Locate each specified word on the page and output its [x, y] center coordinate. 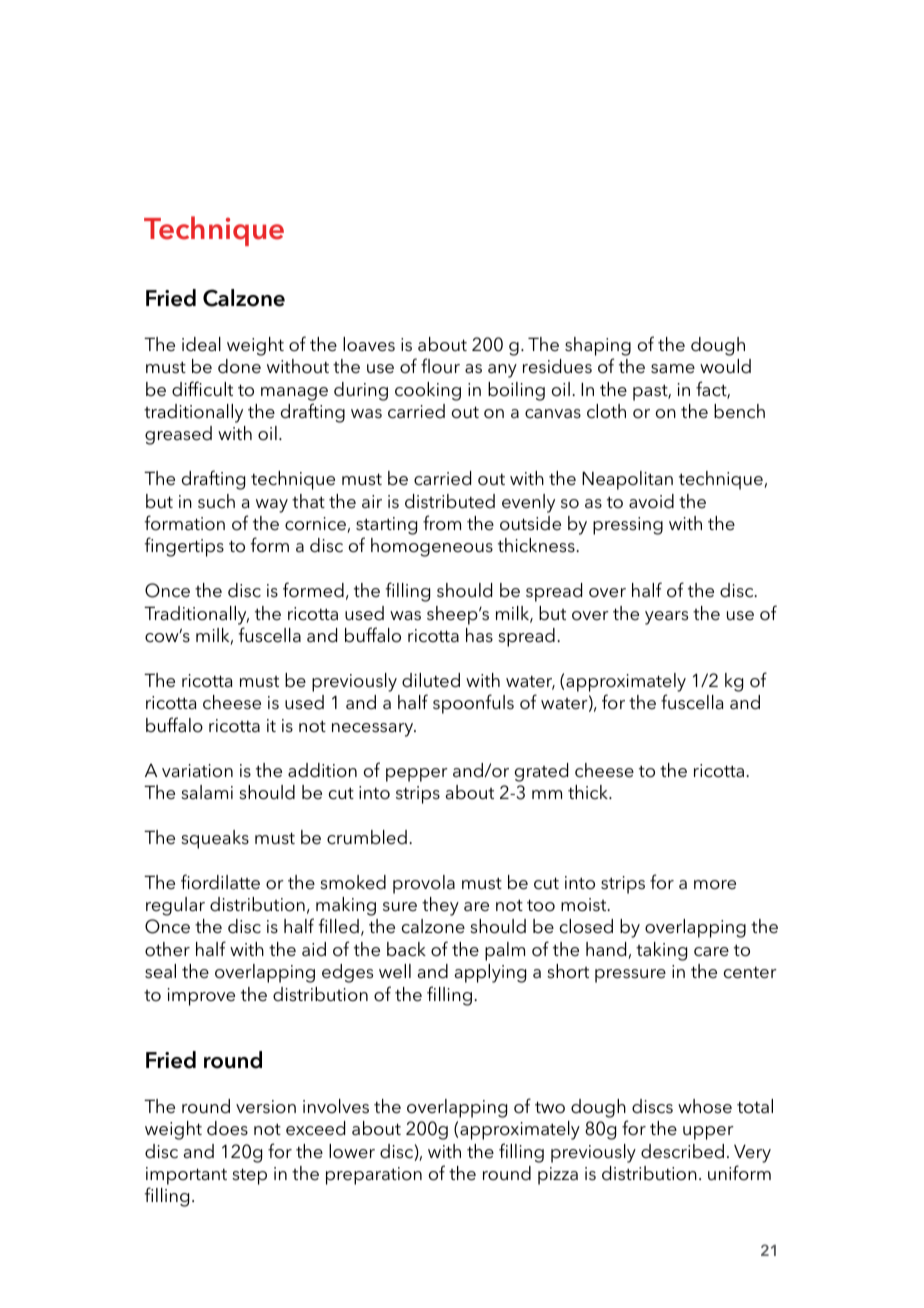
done [239, 366]
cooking [428, 391]
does [227, 1128]
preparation [374, 1176]
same [673, 369]
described [682, 1151]
